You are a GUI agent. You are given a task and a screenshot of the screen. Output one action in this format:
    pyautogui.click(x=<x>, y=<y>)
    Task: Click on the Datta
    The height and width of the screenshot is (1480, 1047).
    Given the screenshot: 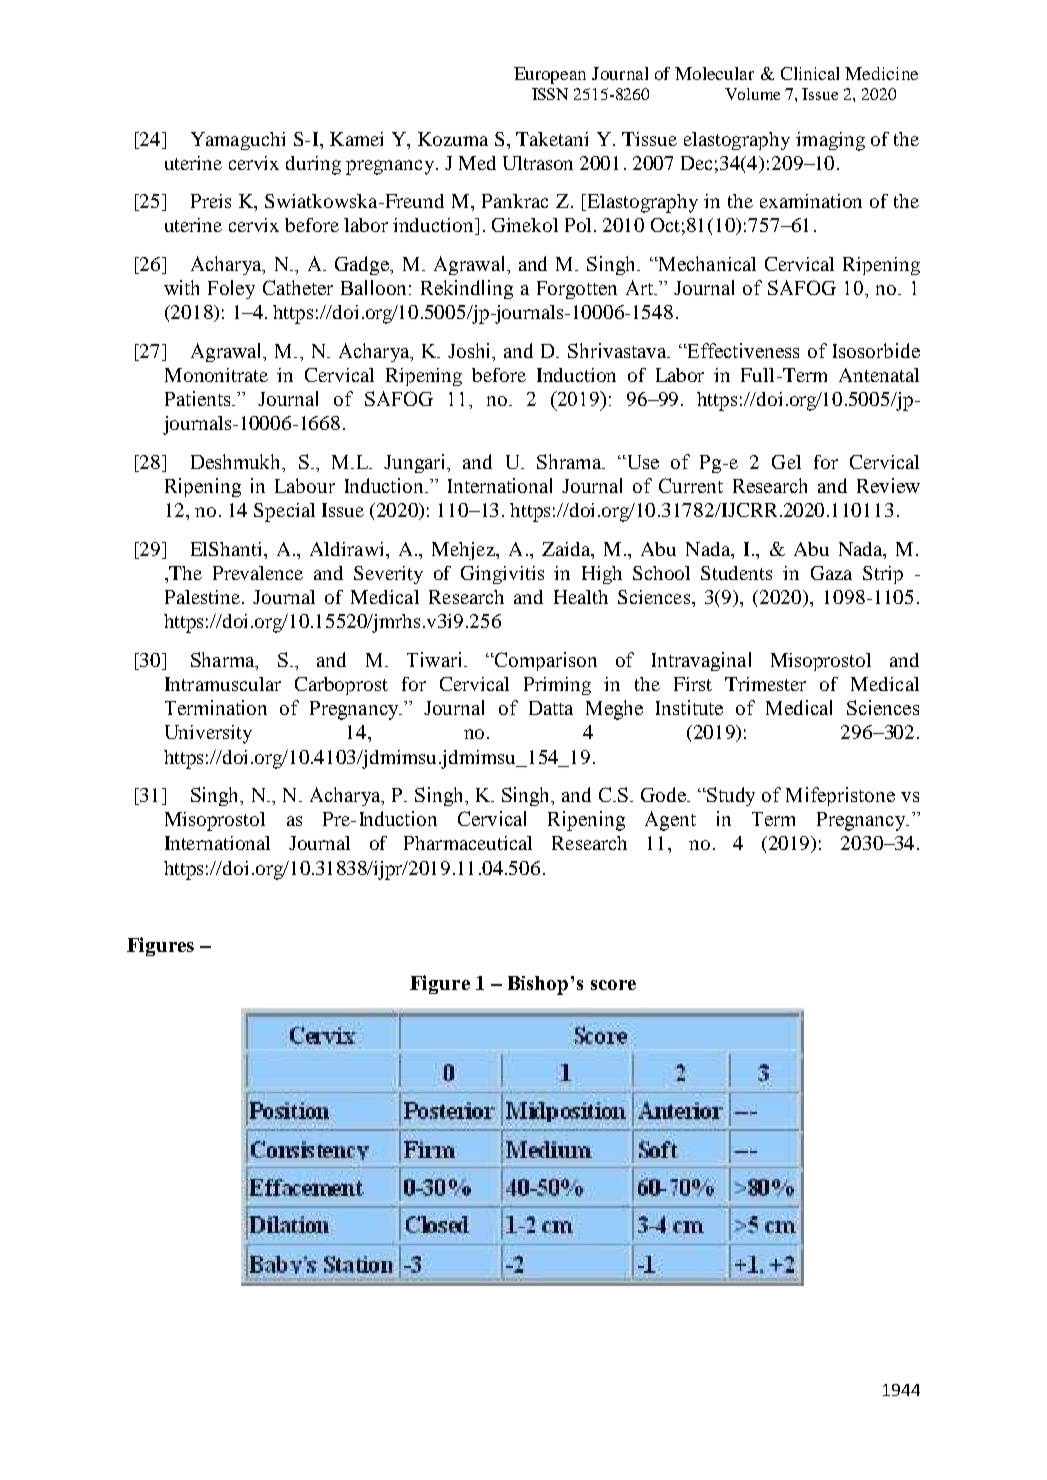 What is the action you would take?
    pyautogui.click(x=551, y=708)
